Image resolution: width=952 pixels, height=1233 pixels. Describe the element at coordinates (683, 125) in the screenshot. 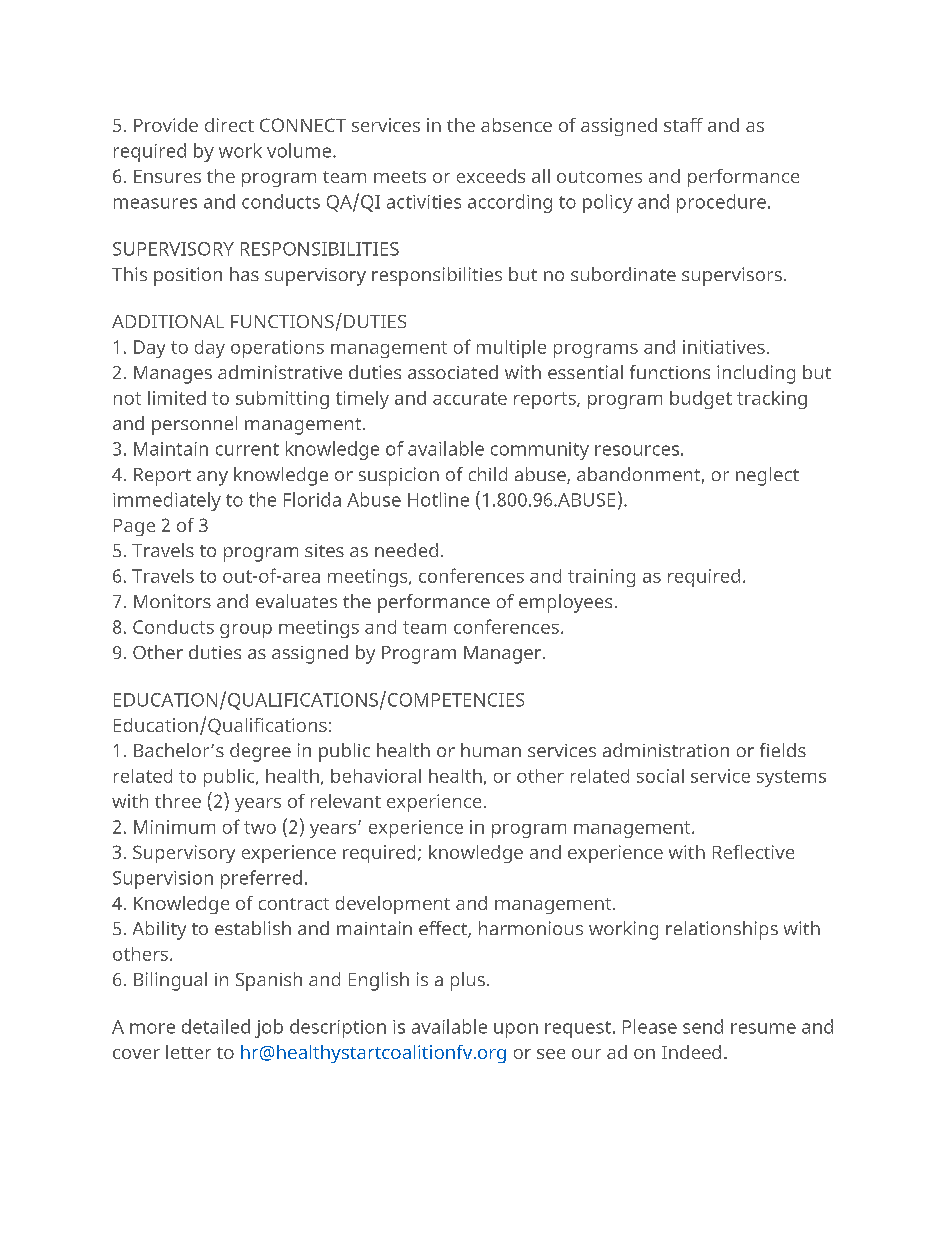

I see `staff` at that location.
